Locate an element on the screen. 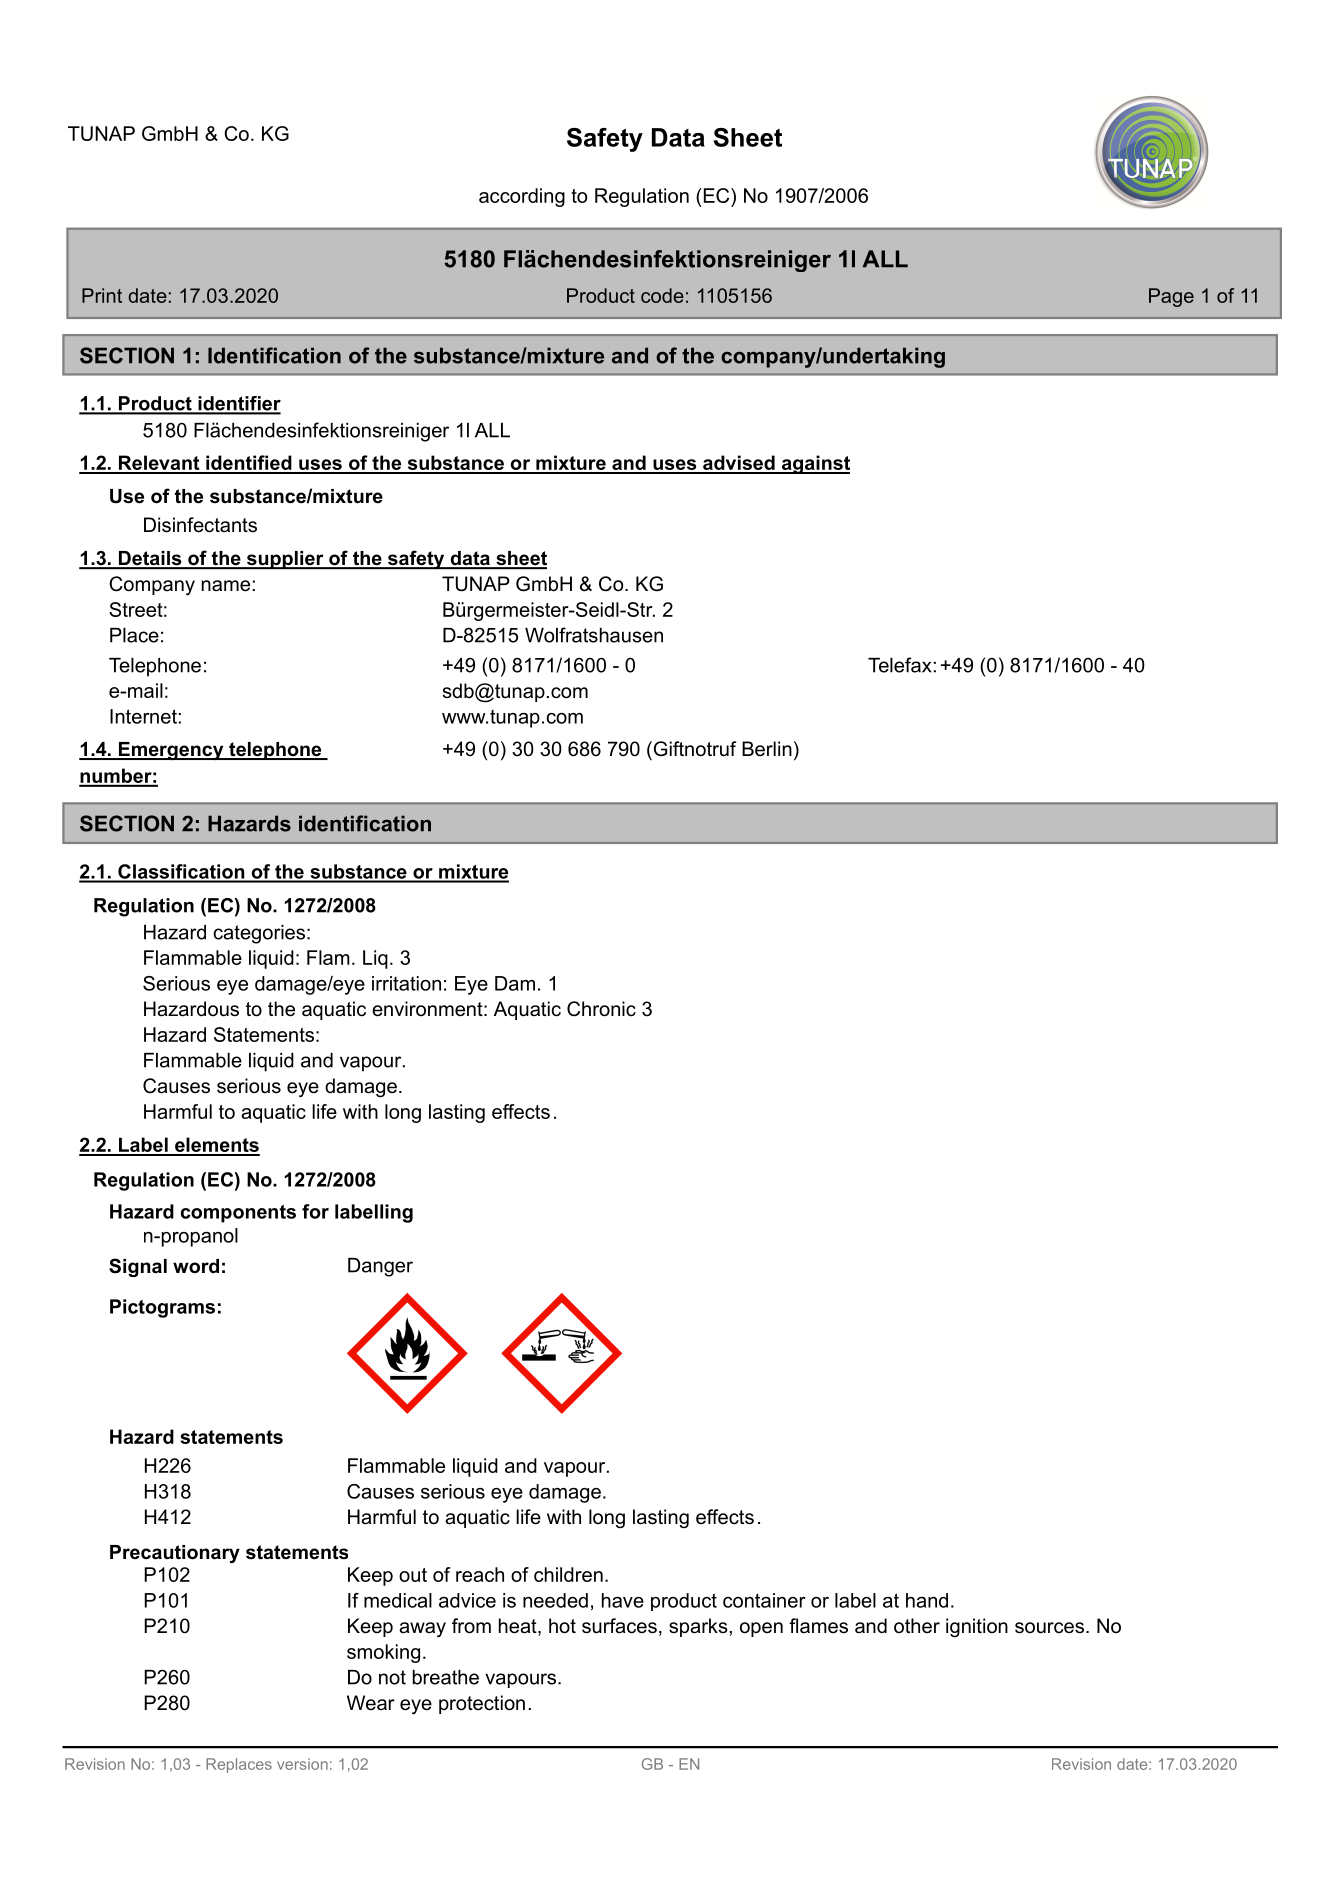 This screenshot has width=1338, height=1892. Print is located at coordinates (102, 295).
